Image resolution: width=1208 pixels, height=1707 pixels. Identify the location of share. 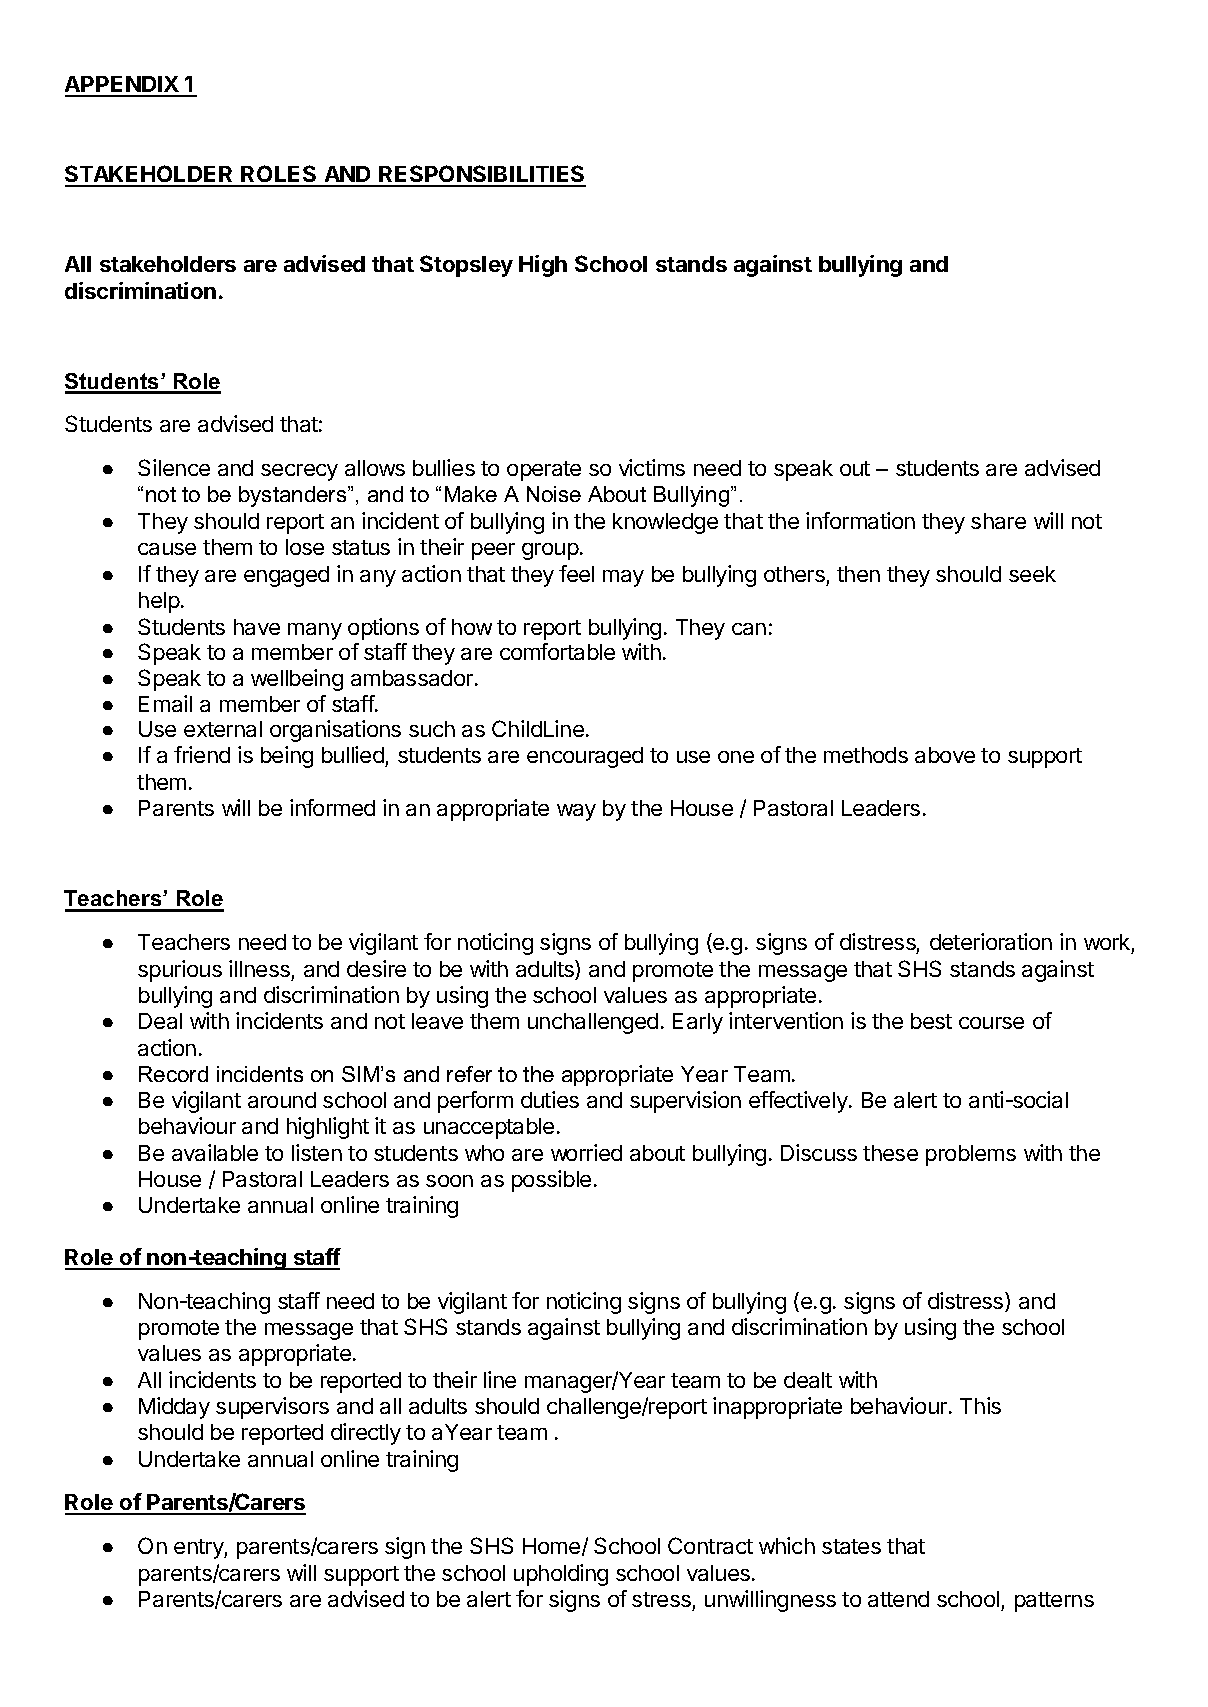
(998, 521).
